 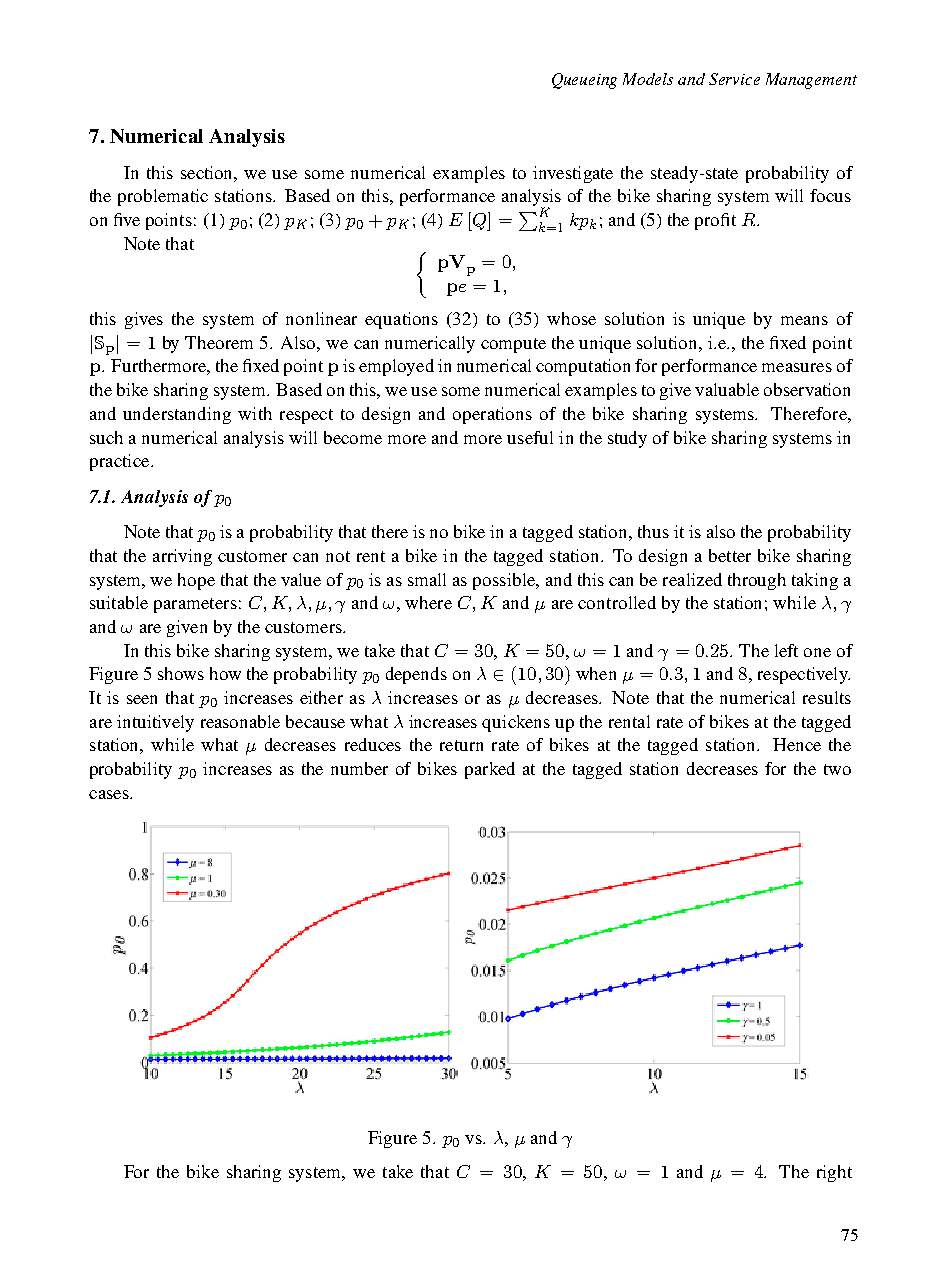 I want to click on parameters, so click(x=195, y=605).
